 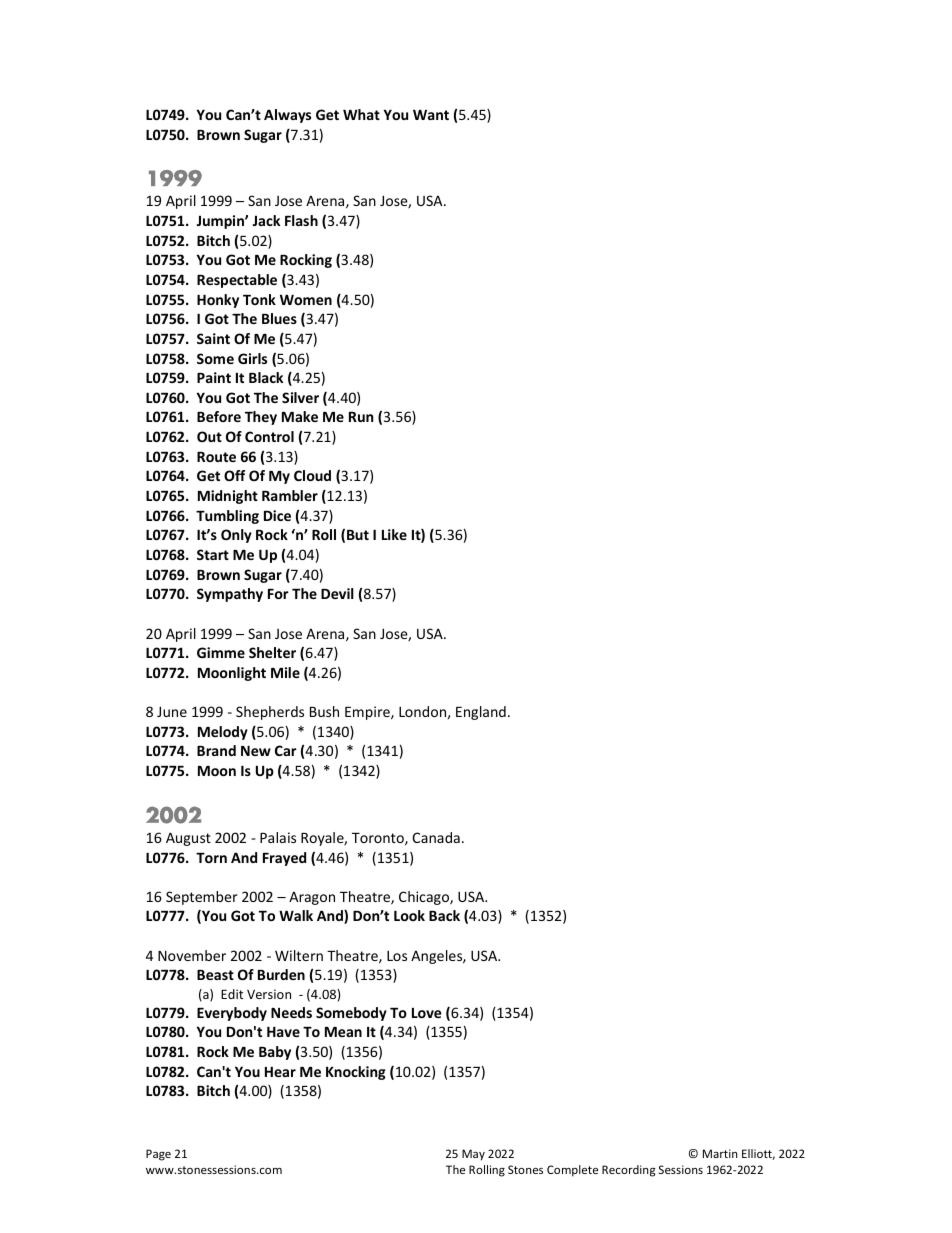 What do you see at coordinates (287, 116) in the screenshot?
I see `Always` at bounding box center [287, 116].
